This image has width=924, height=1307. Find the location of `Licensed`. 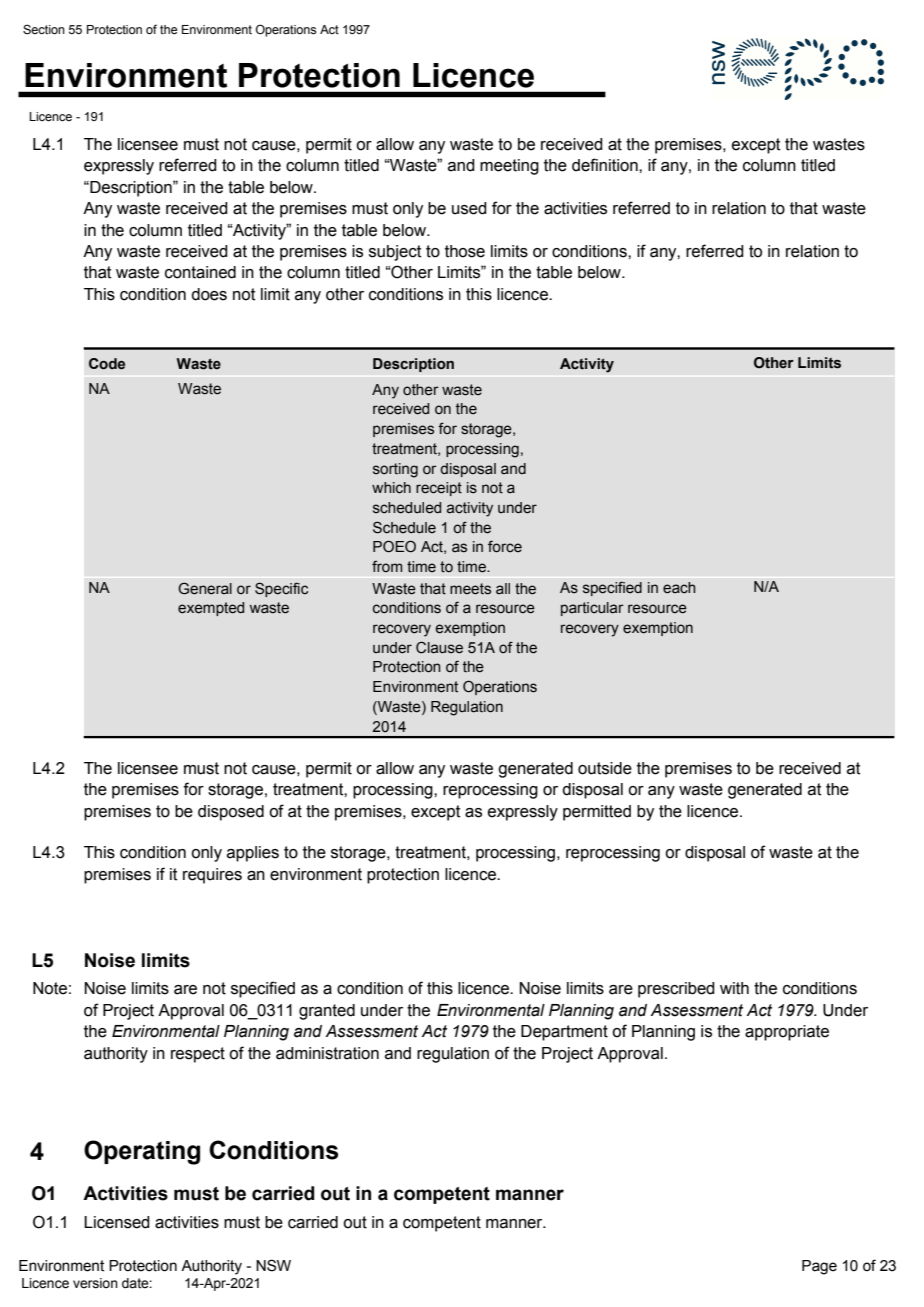

Licensed is located at coordinates (117, 1222).
